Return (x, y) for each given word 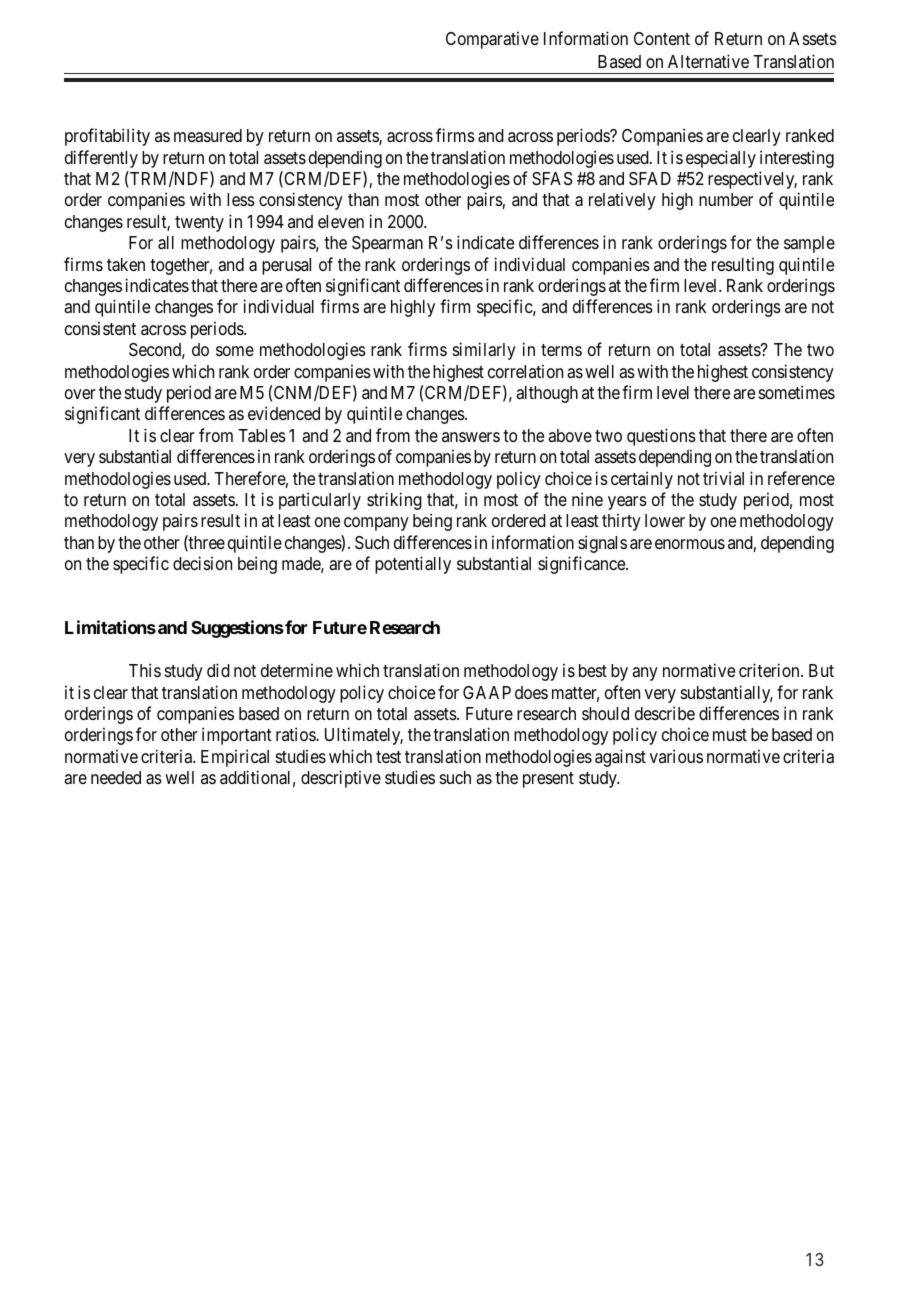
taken (126, 265)
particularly (320, 501)
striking (394, 501)
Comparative (492, 40)
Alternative (708, 61)
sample (809, 244)
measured (208, 136)
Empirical (235, 758)
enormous (690, 544)
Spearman (387, 244)
